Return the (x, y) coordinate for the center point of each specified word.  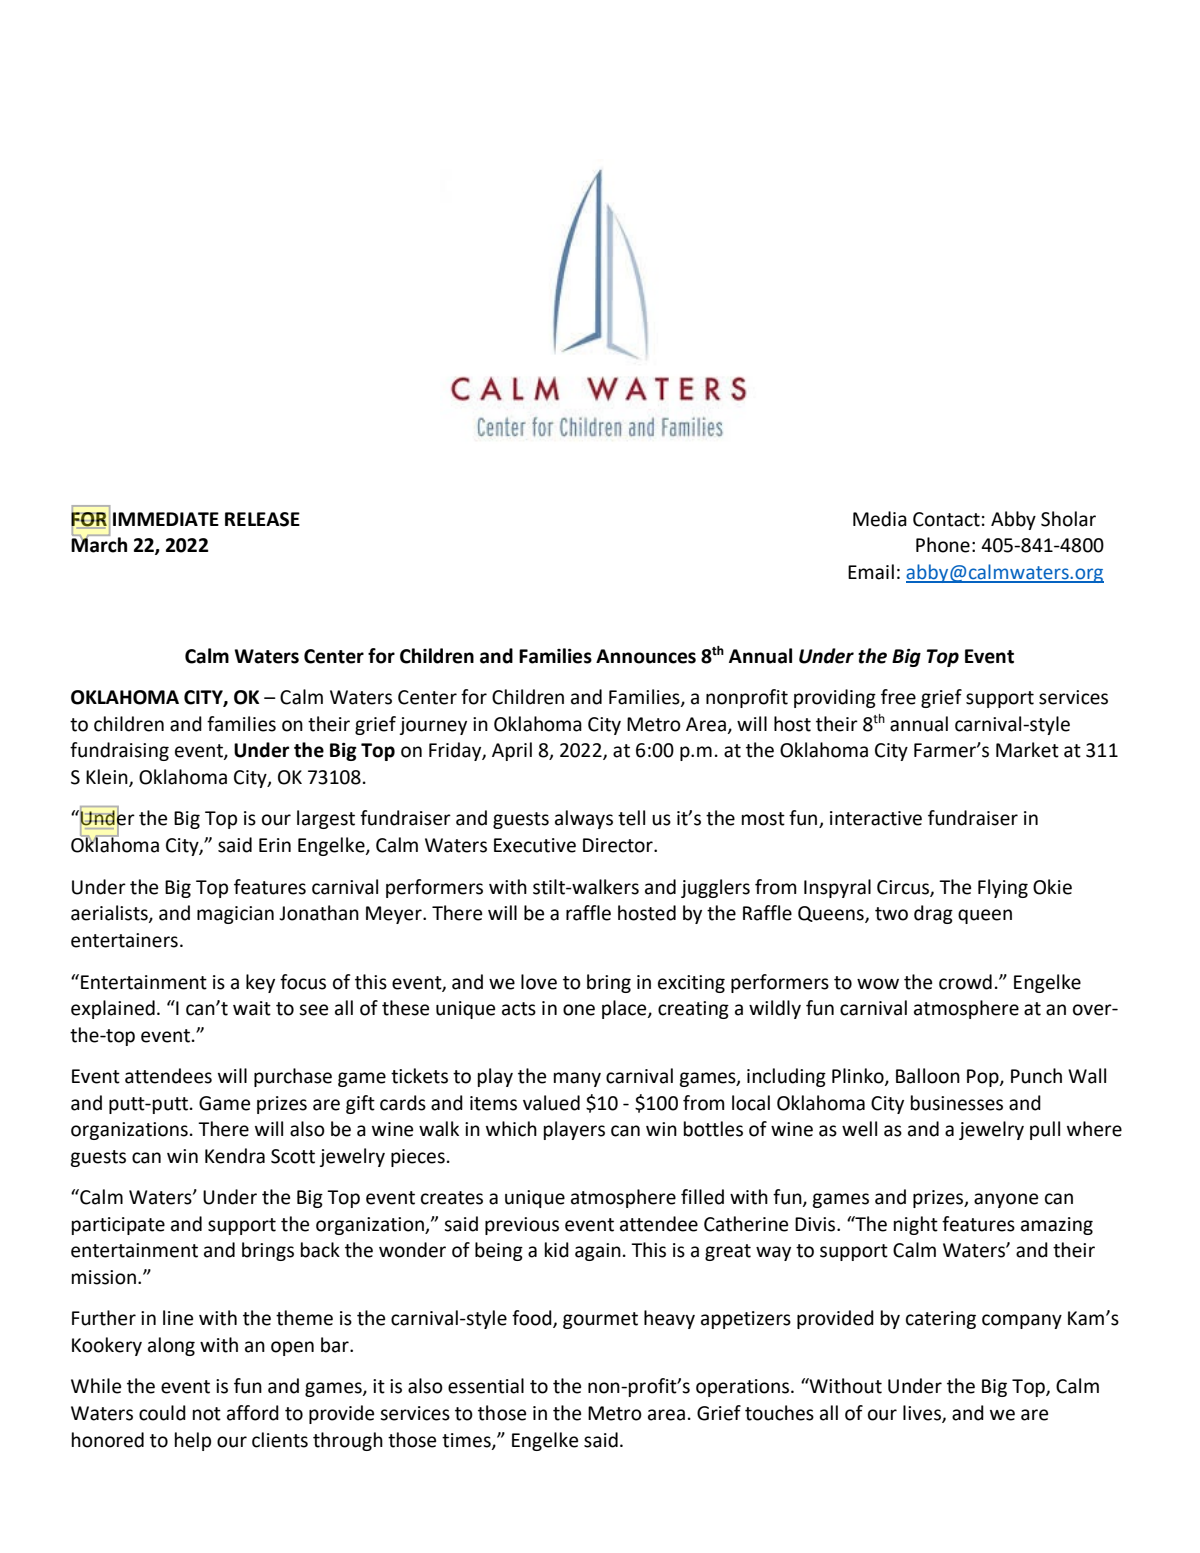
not (207, 1414)
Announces (646, 656)
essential (486, 1386)
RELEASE (262, 519)
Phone (943, 545)
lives (923, 1413)
